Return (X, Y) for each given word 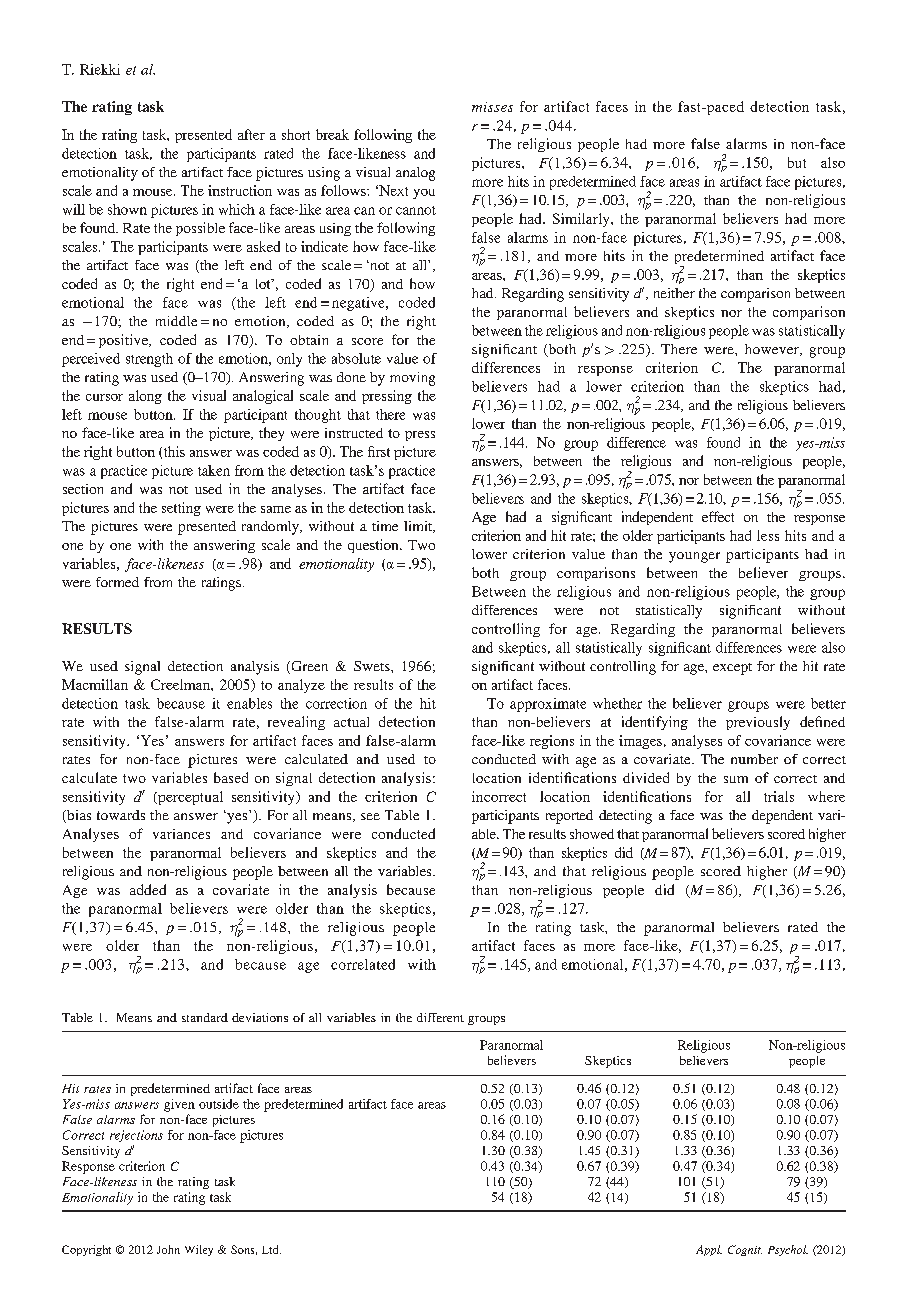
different (440, 1017)
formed (117, 582)
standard (205, 1017)
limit (419, 527)
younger (694, 557)
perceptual (189, 798)
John (168, 1249)
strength (149, 360)
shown (127, 209)
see (370, 816)
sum (736, 779)
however (773, 350)
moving (412, 379)
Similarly (582, 220)
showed (592, 834)
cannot (416, 210)
